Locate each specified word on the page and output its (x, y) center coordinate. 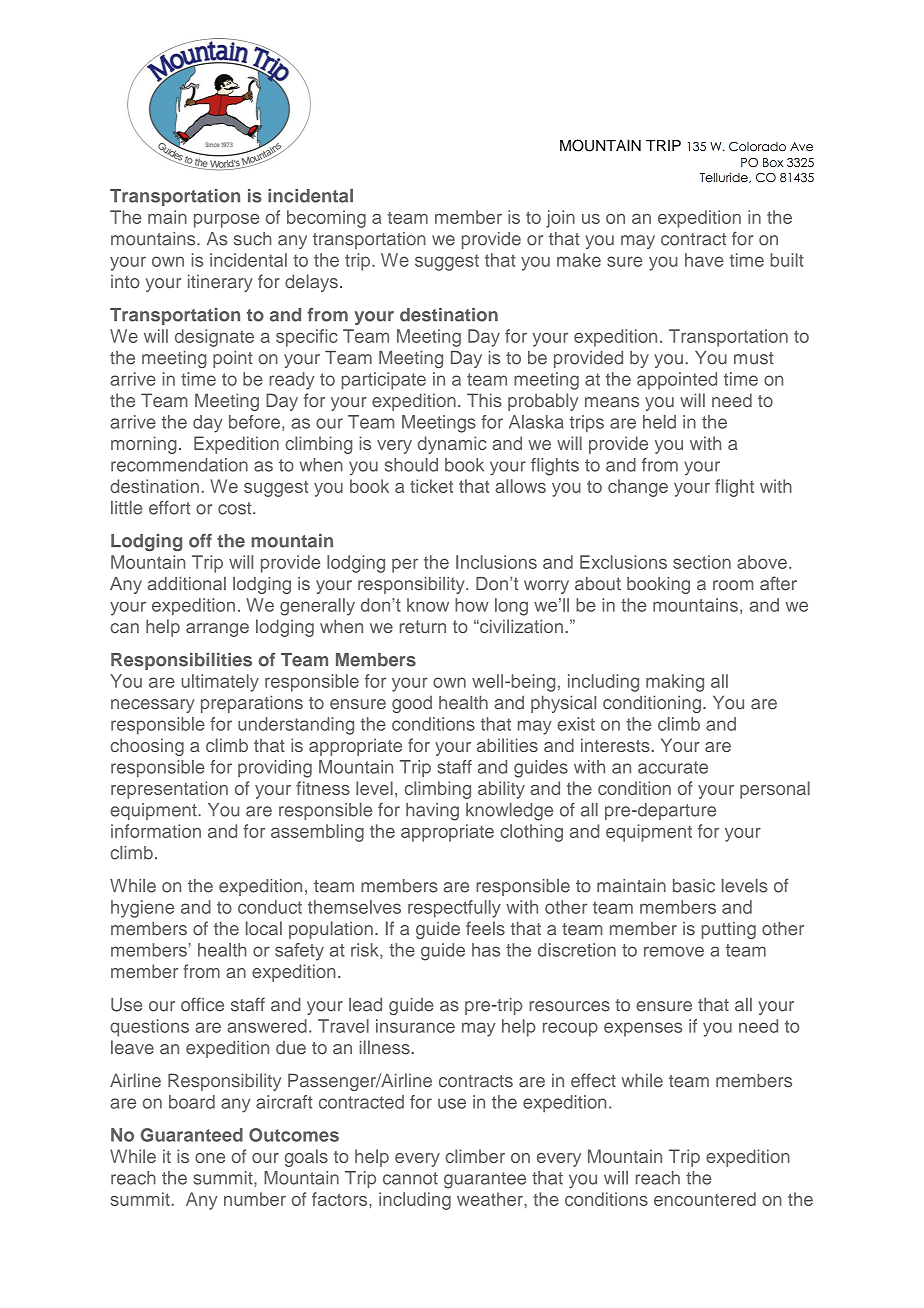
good (412, 704)
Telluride (725, 177)
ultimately (220, 683)
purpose (226, 221)
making (675, 683)
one (210, 1158)
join (560, 219)
